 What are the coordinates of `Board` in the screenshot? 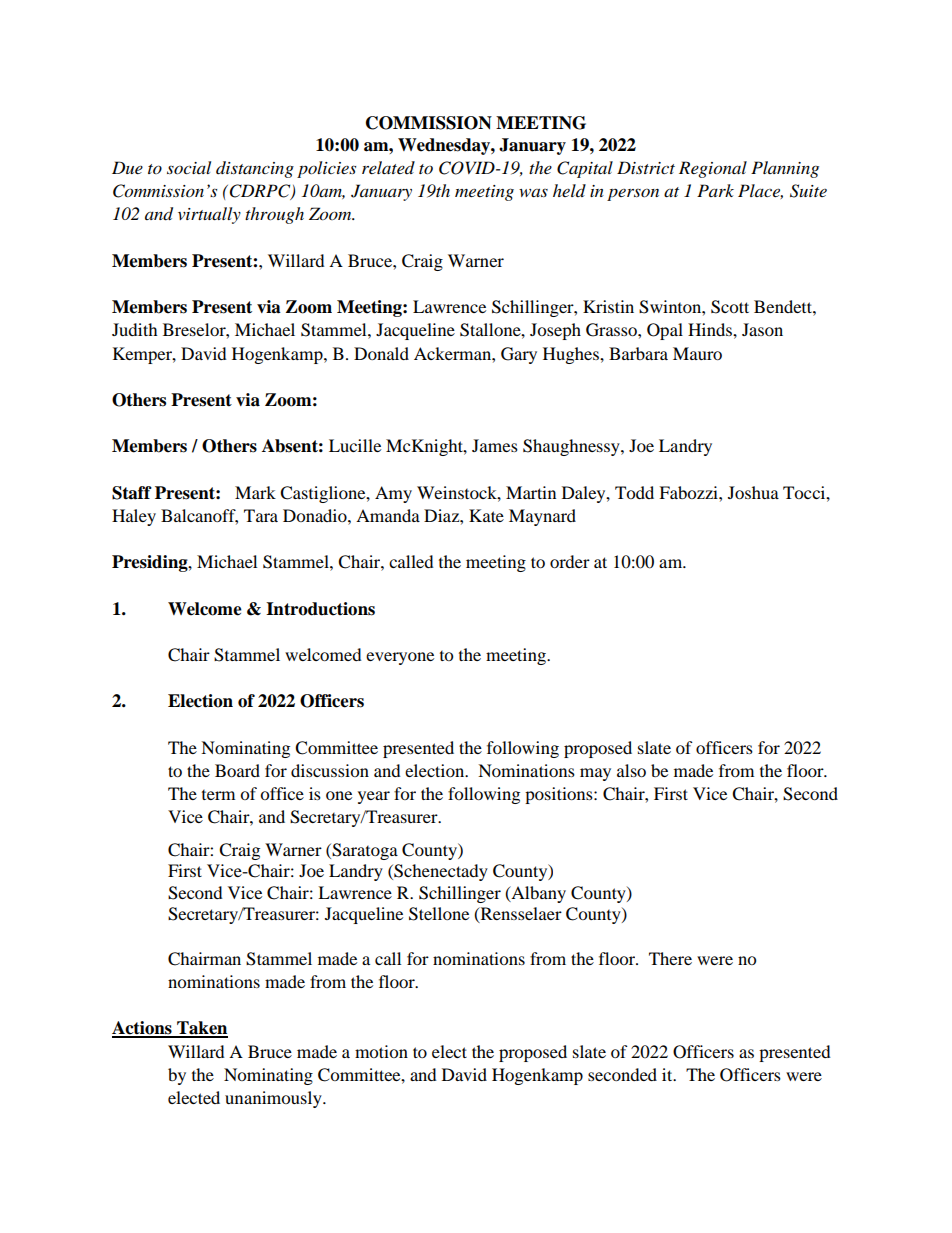 It's located at (237, 770).
